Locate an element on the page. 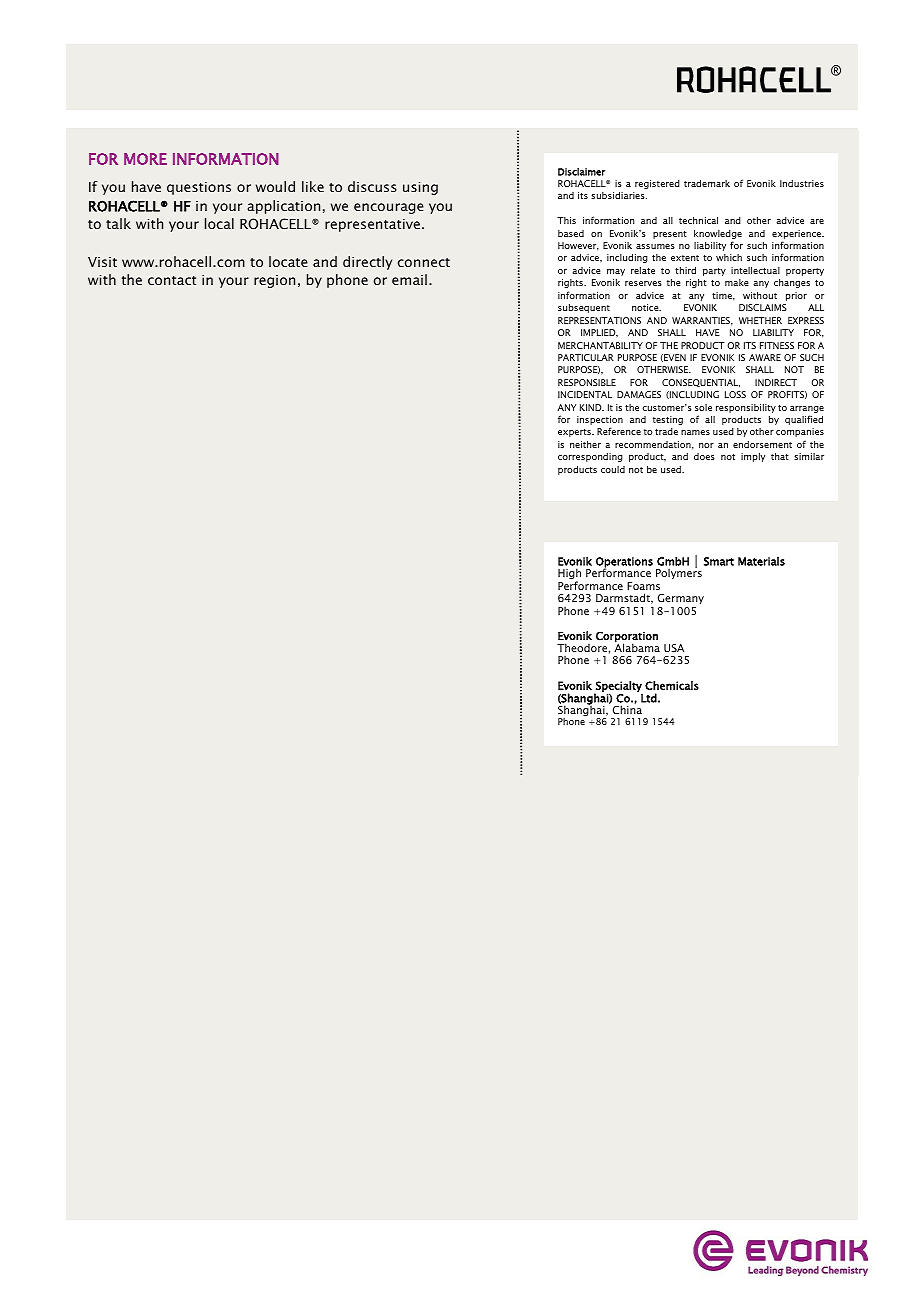 Image resolution: width=924 pixels, height=1308 pixels. questions is located at coordinates (199, 188).
